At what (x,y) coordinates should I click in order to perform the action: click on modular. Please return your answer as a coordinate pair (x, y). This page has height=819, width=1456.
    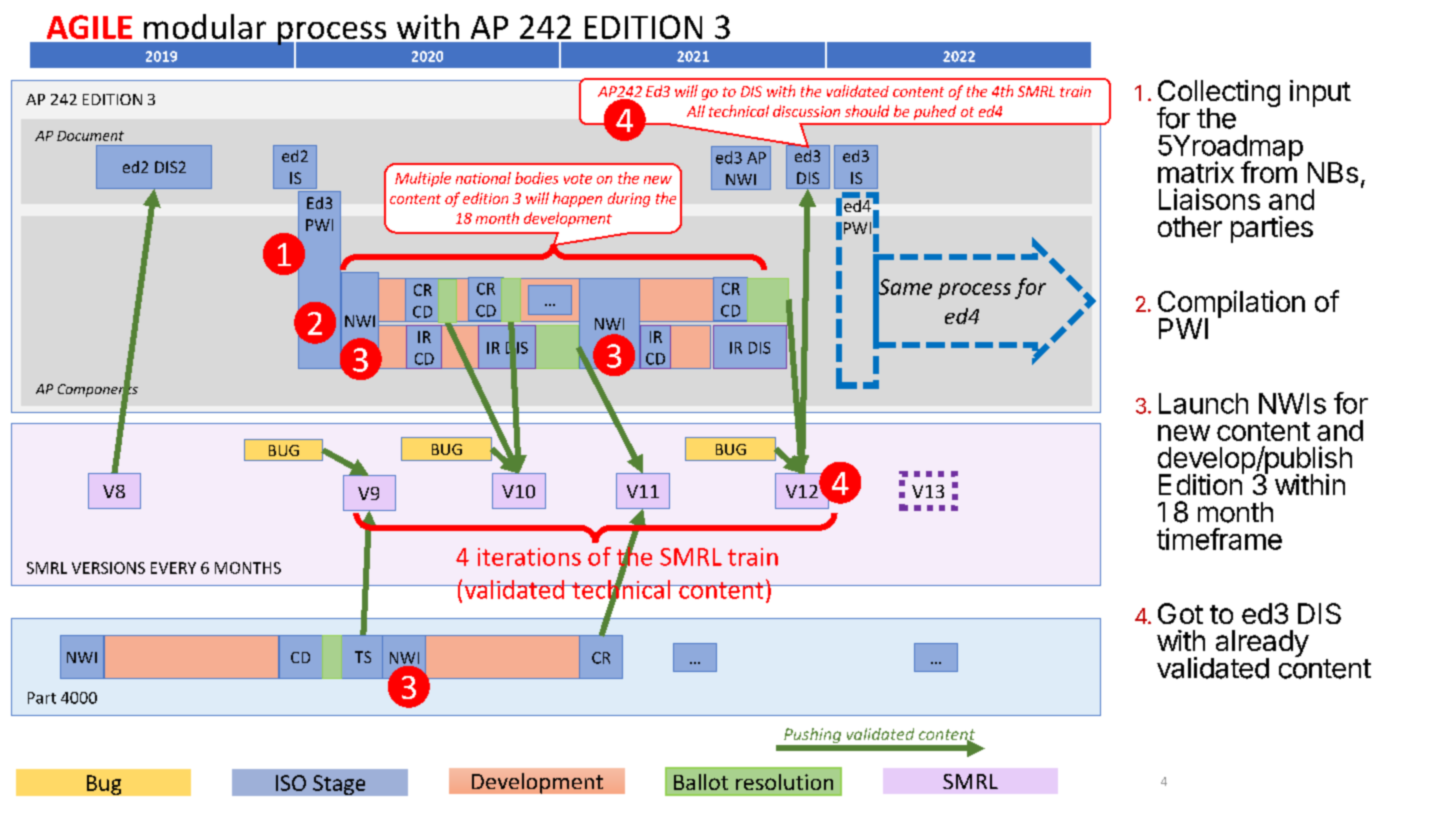
    Looking at the image, I should click on (205, 26).
